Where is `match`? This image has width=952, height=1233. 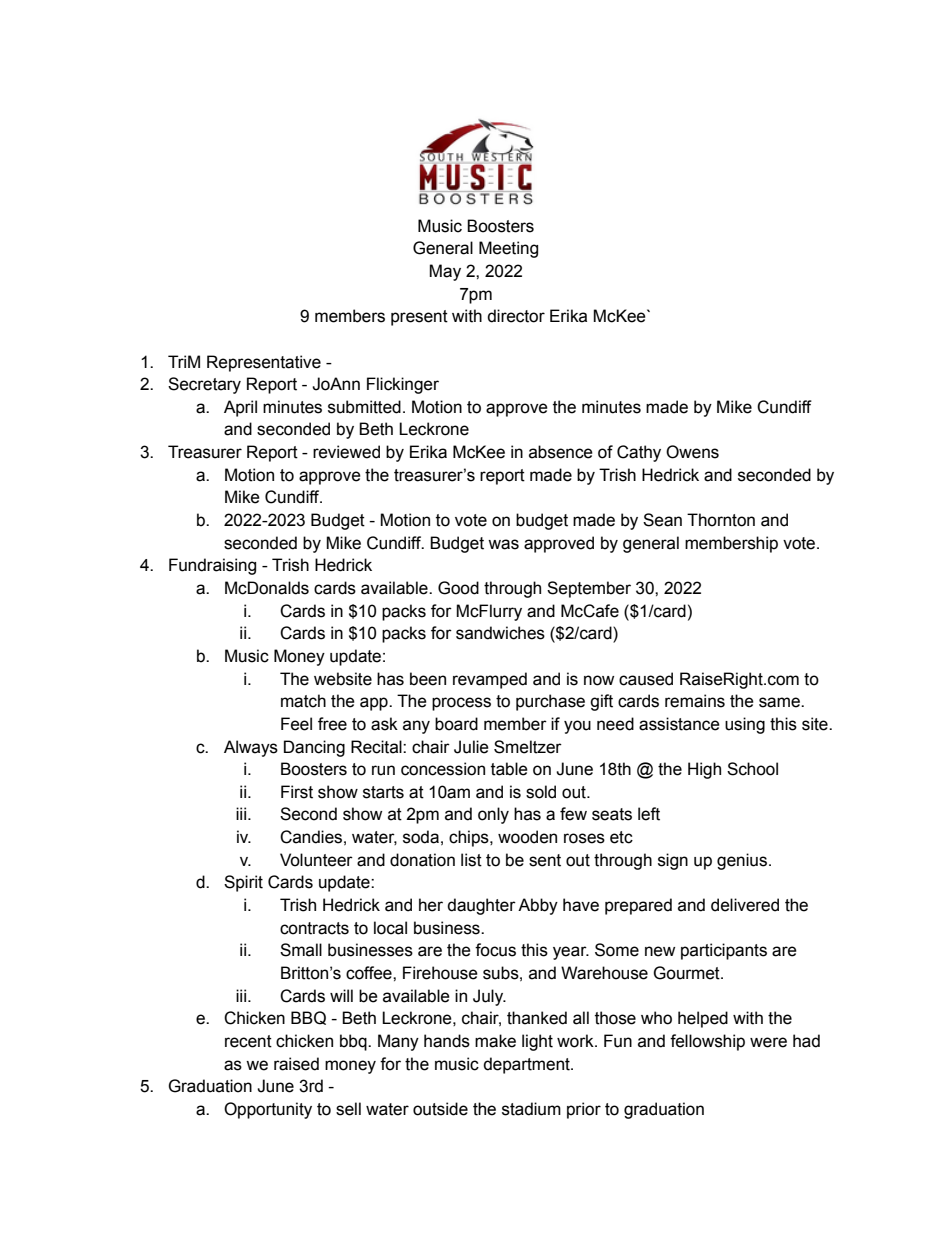 match is located at coordinates (303, 701).
